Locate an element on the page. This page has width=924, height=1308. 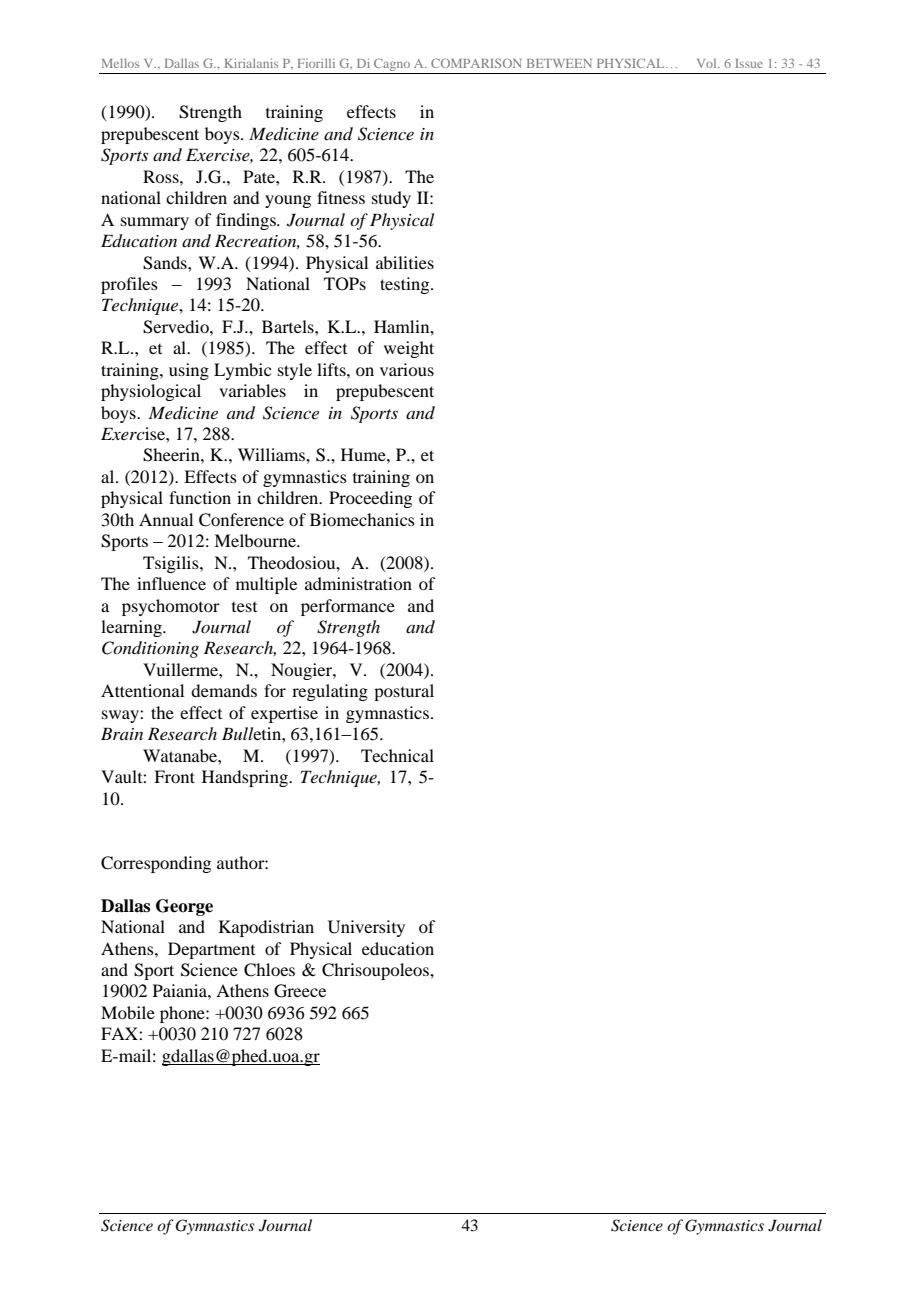
Annual is located at coordinates (166, 519).
